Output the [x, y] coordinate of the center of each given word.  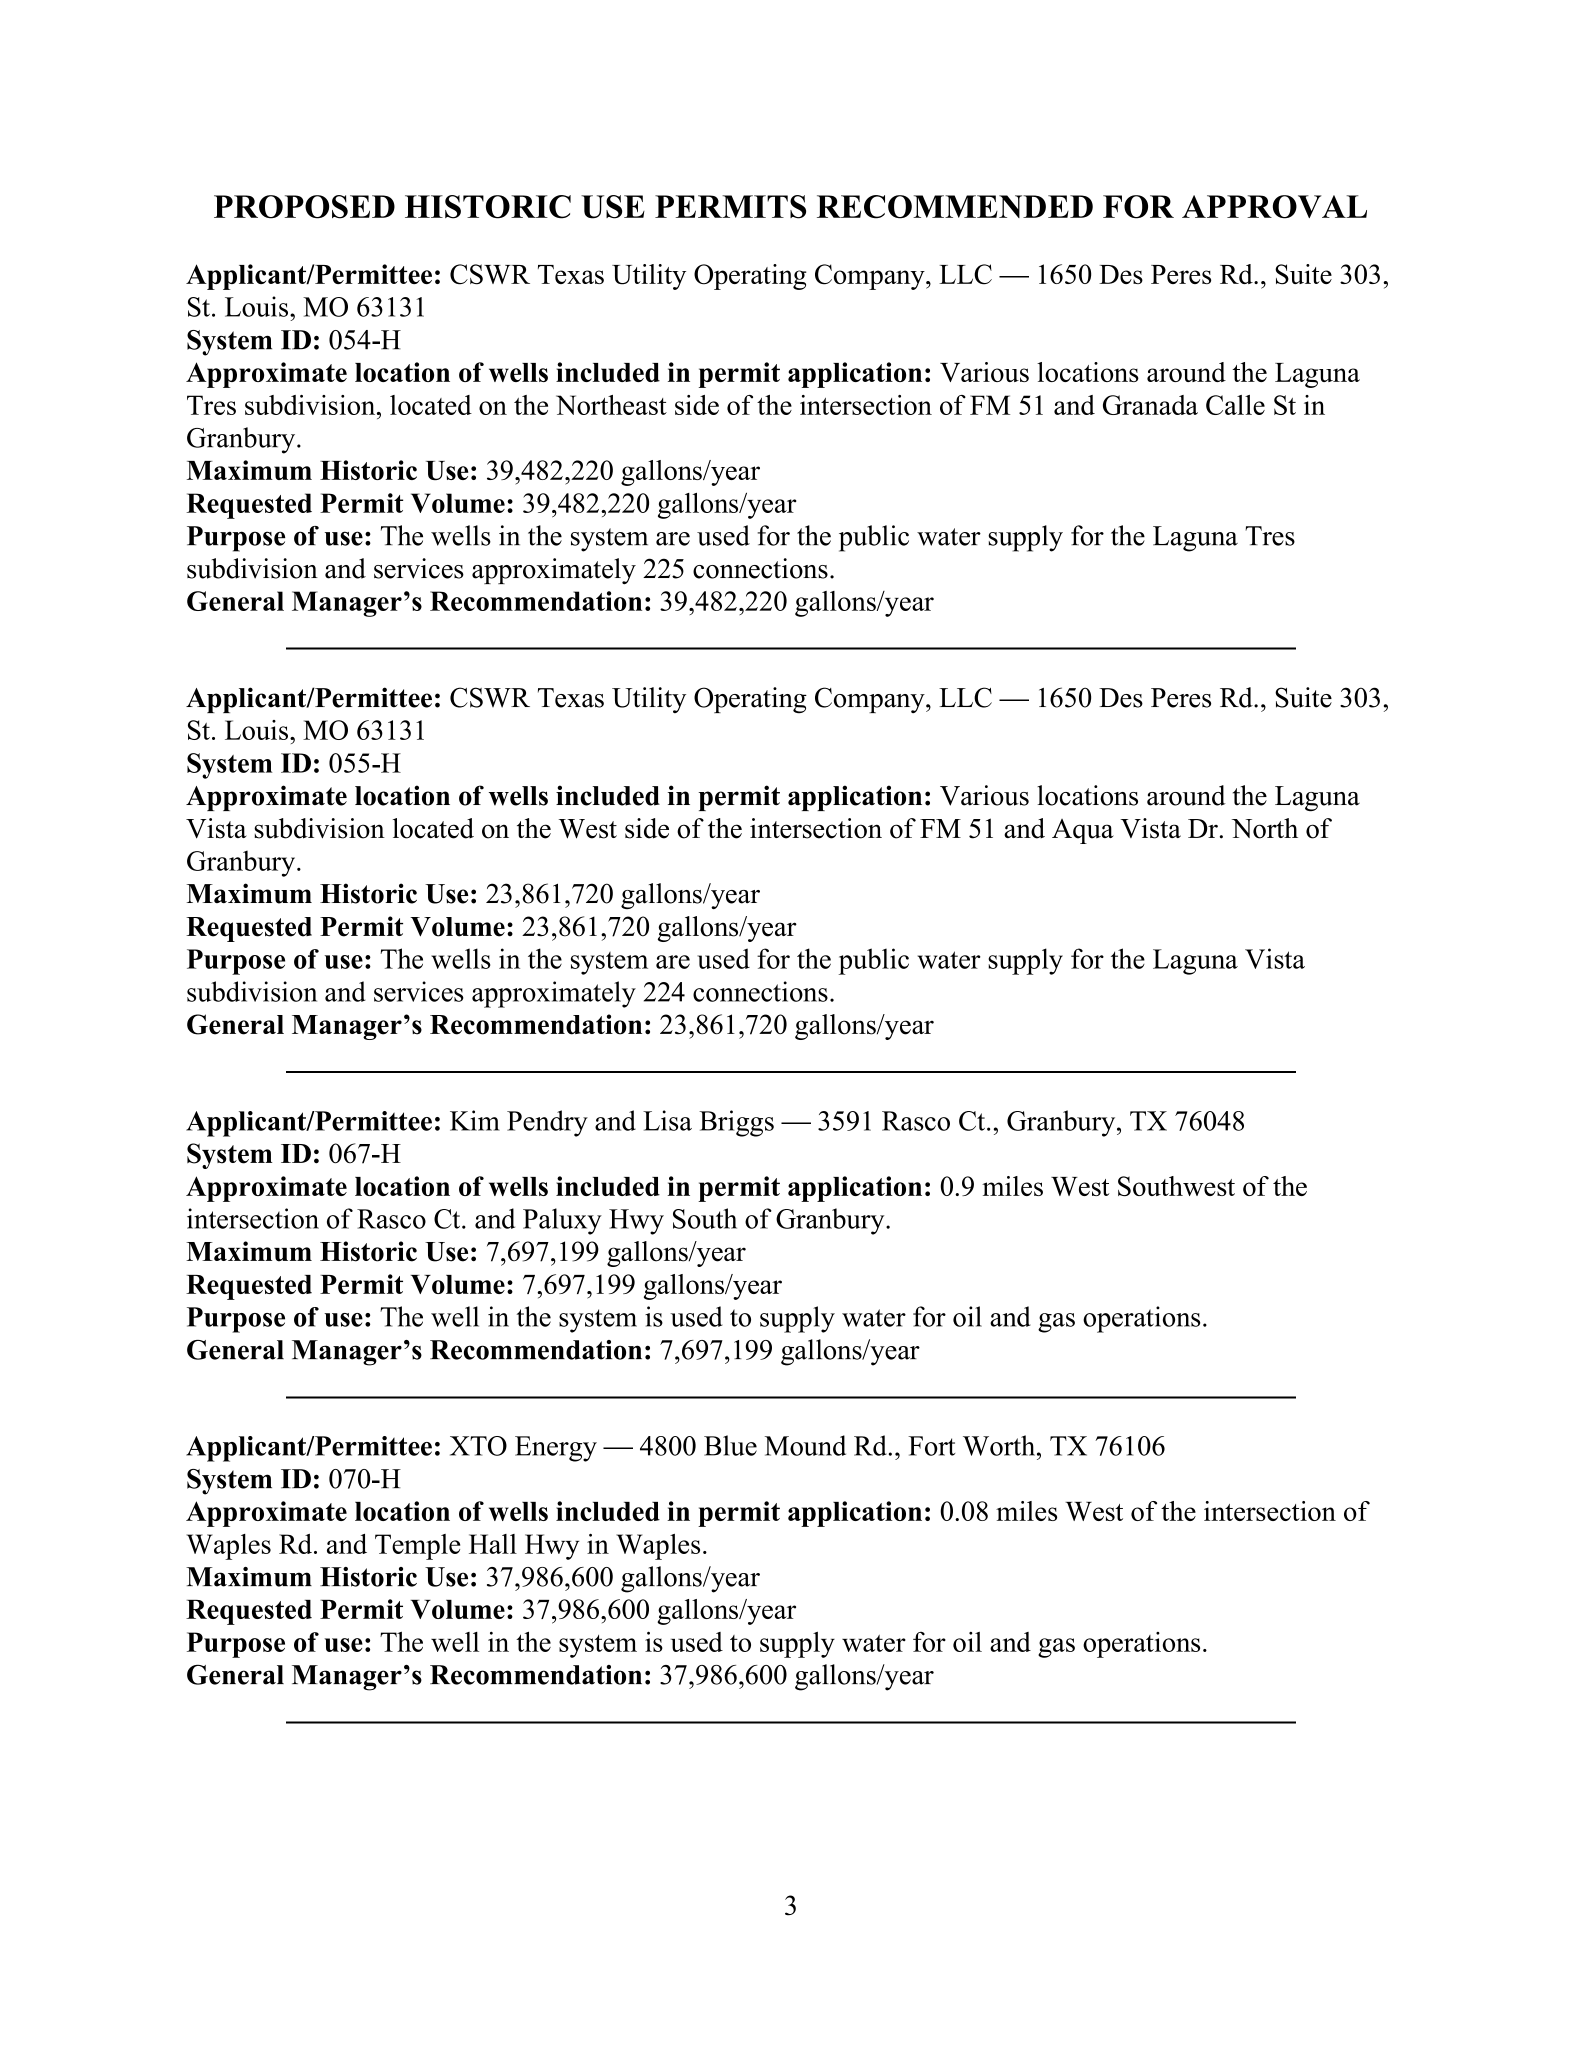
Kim [475, 1120]
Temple [417, 1547]
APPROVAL [1274, 207]
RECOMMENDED [955, 207]
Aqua [1083, 831]
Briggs [736, 1123]
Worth [1000, 1445]
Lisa [667, 1120]
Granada [1150, 405]
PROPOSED [304, 207]
